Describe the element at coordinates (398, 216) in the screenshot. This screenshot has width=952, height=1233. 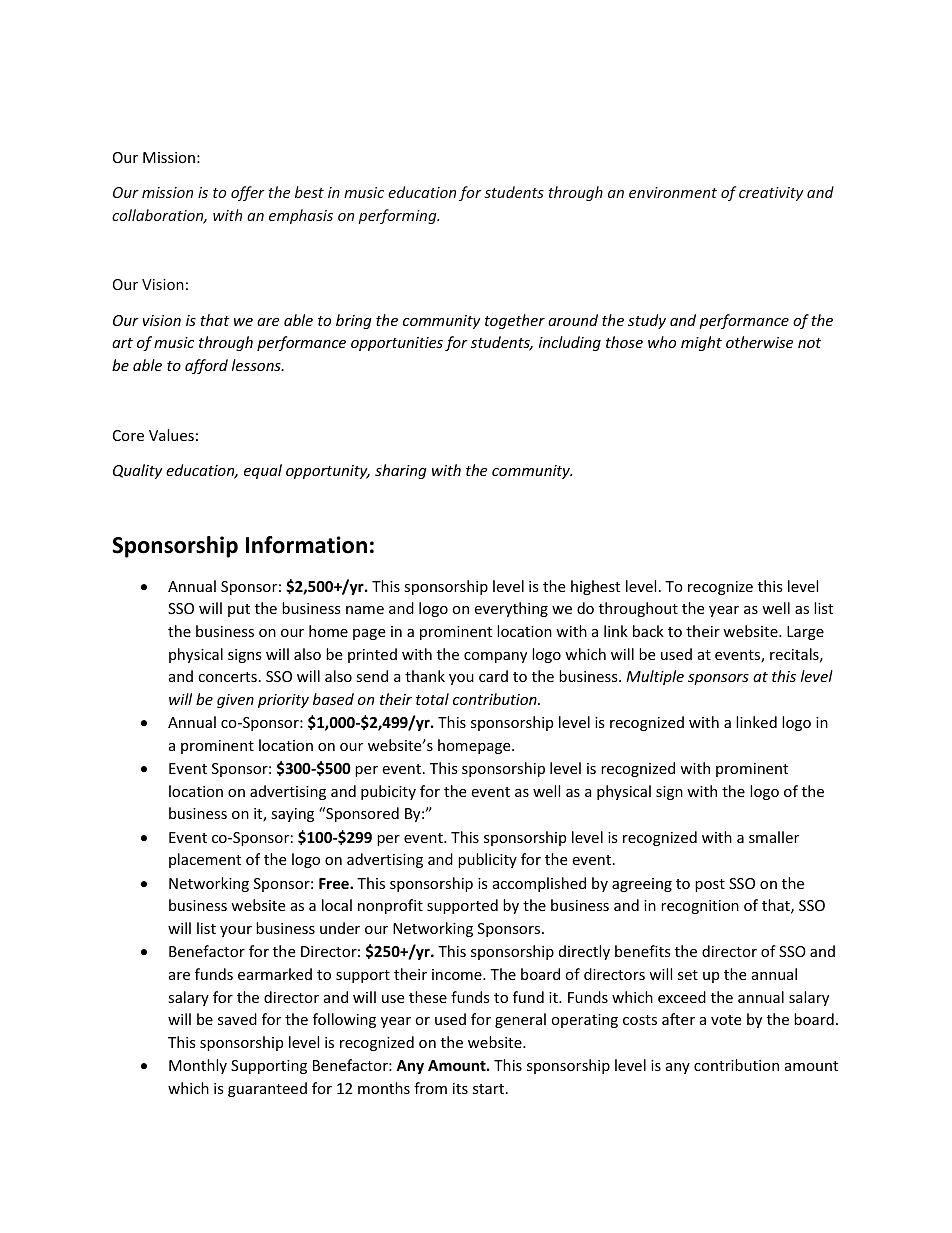
I see `performing` at that location.
